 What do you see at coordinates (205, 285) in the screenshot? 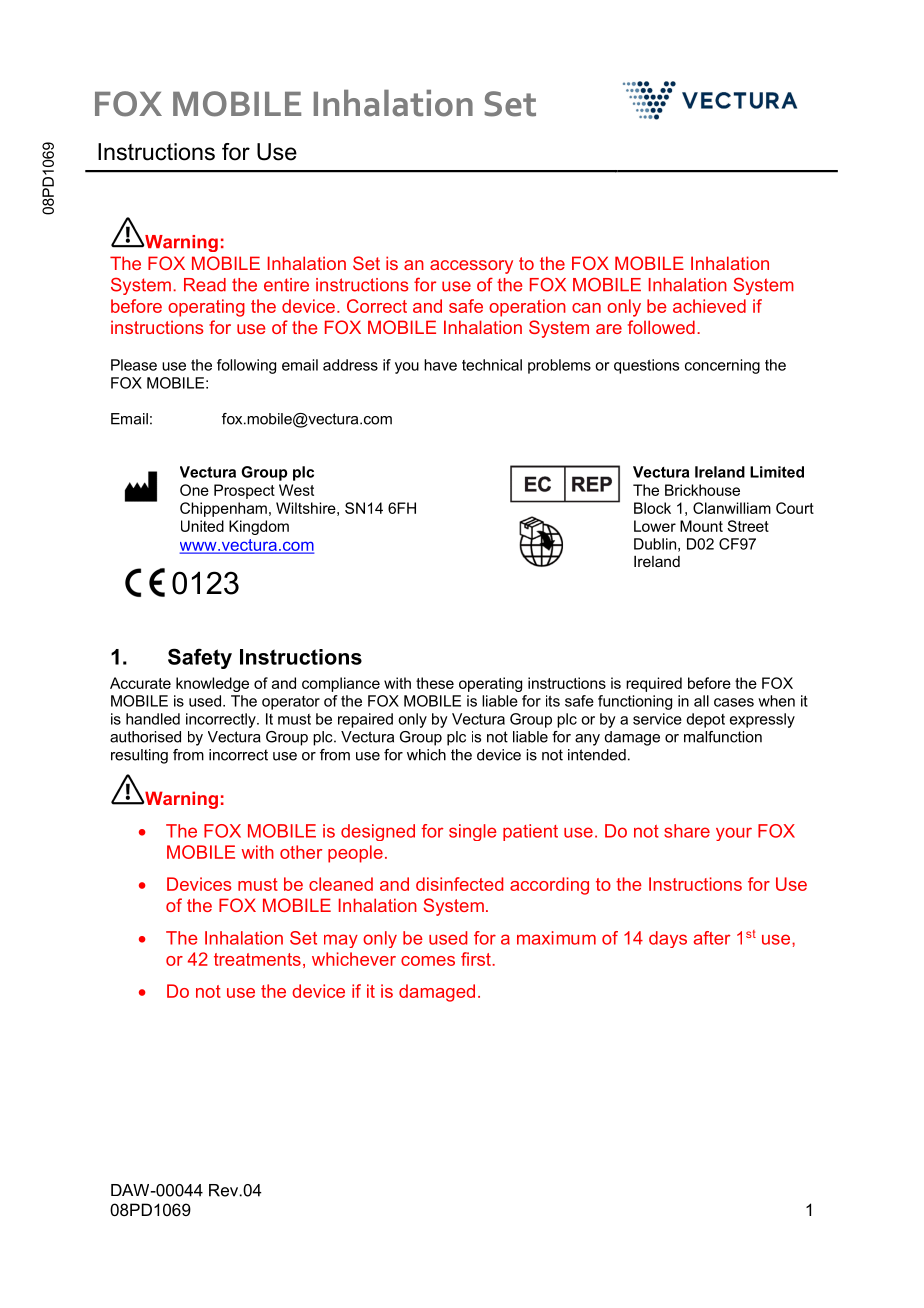
I see `Read` at bounding box center [205, 285].
